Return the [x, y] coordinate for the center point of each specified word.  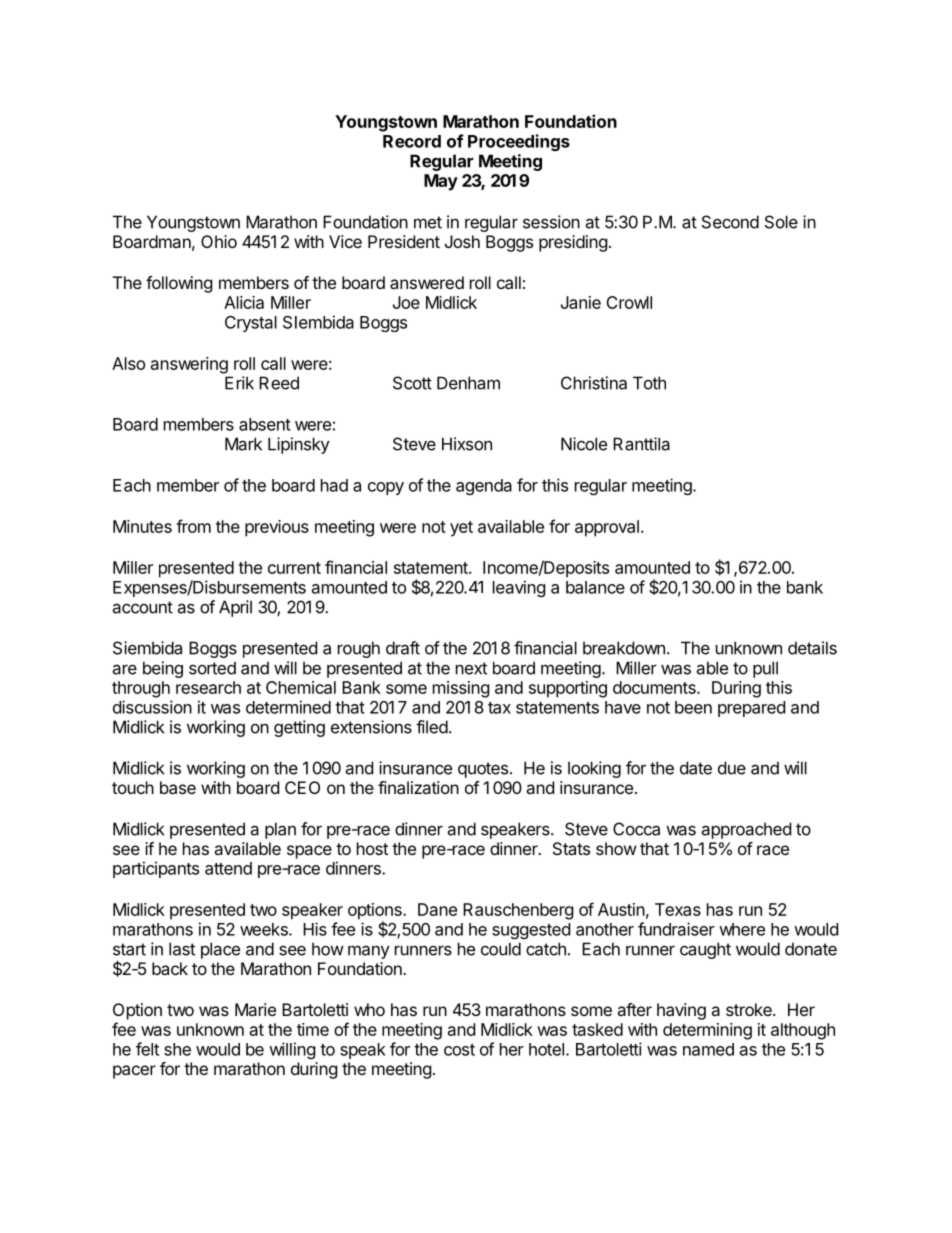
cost [459, 1050]
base [178, 787]
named [708, 1049]
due [732, 768]
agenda [484, 487]
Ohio [219, 241]
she [177, 1049]
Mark [243, 444]
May [441, 182]
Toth [649, 383]
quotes [483, 770]
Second [730, 222]
